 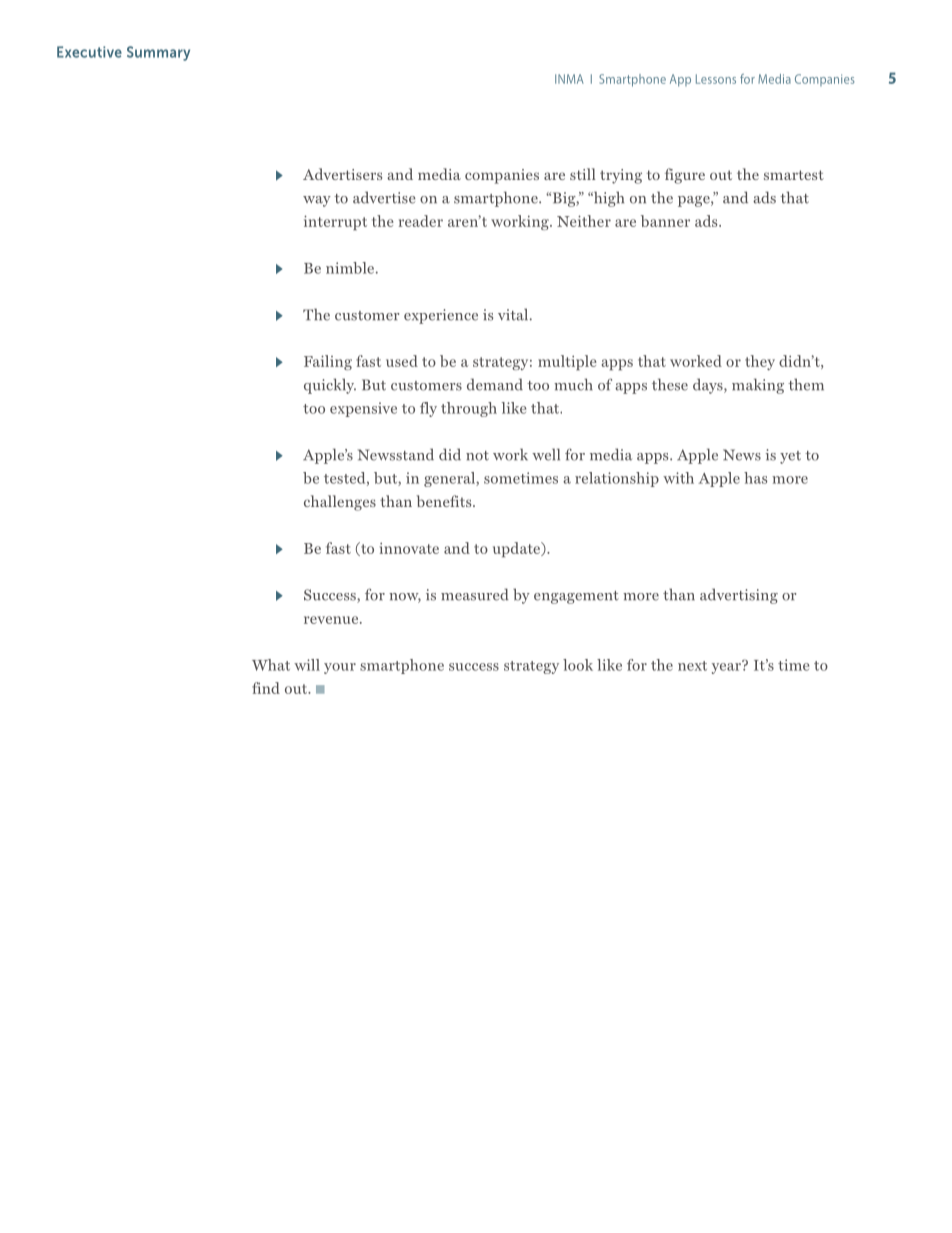 What do you see at coordinates (760, 362) in the document?
I see `they` at bounding box center [760, 362].
